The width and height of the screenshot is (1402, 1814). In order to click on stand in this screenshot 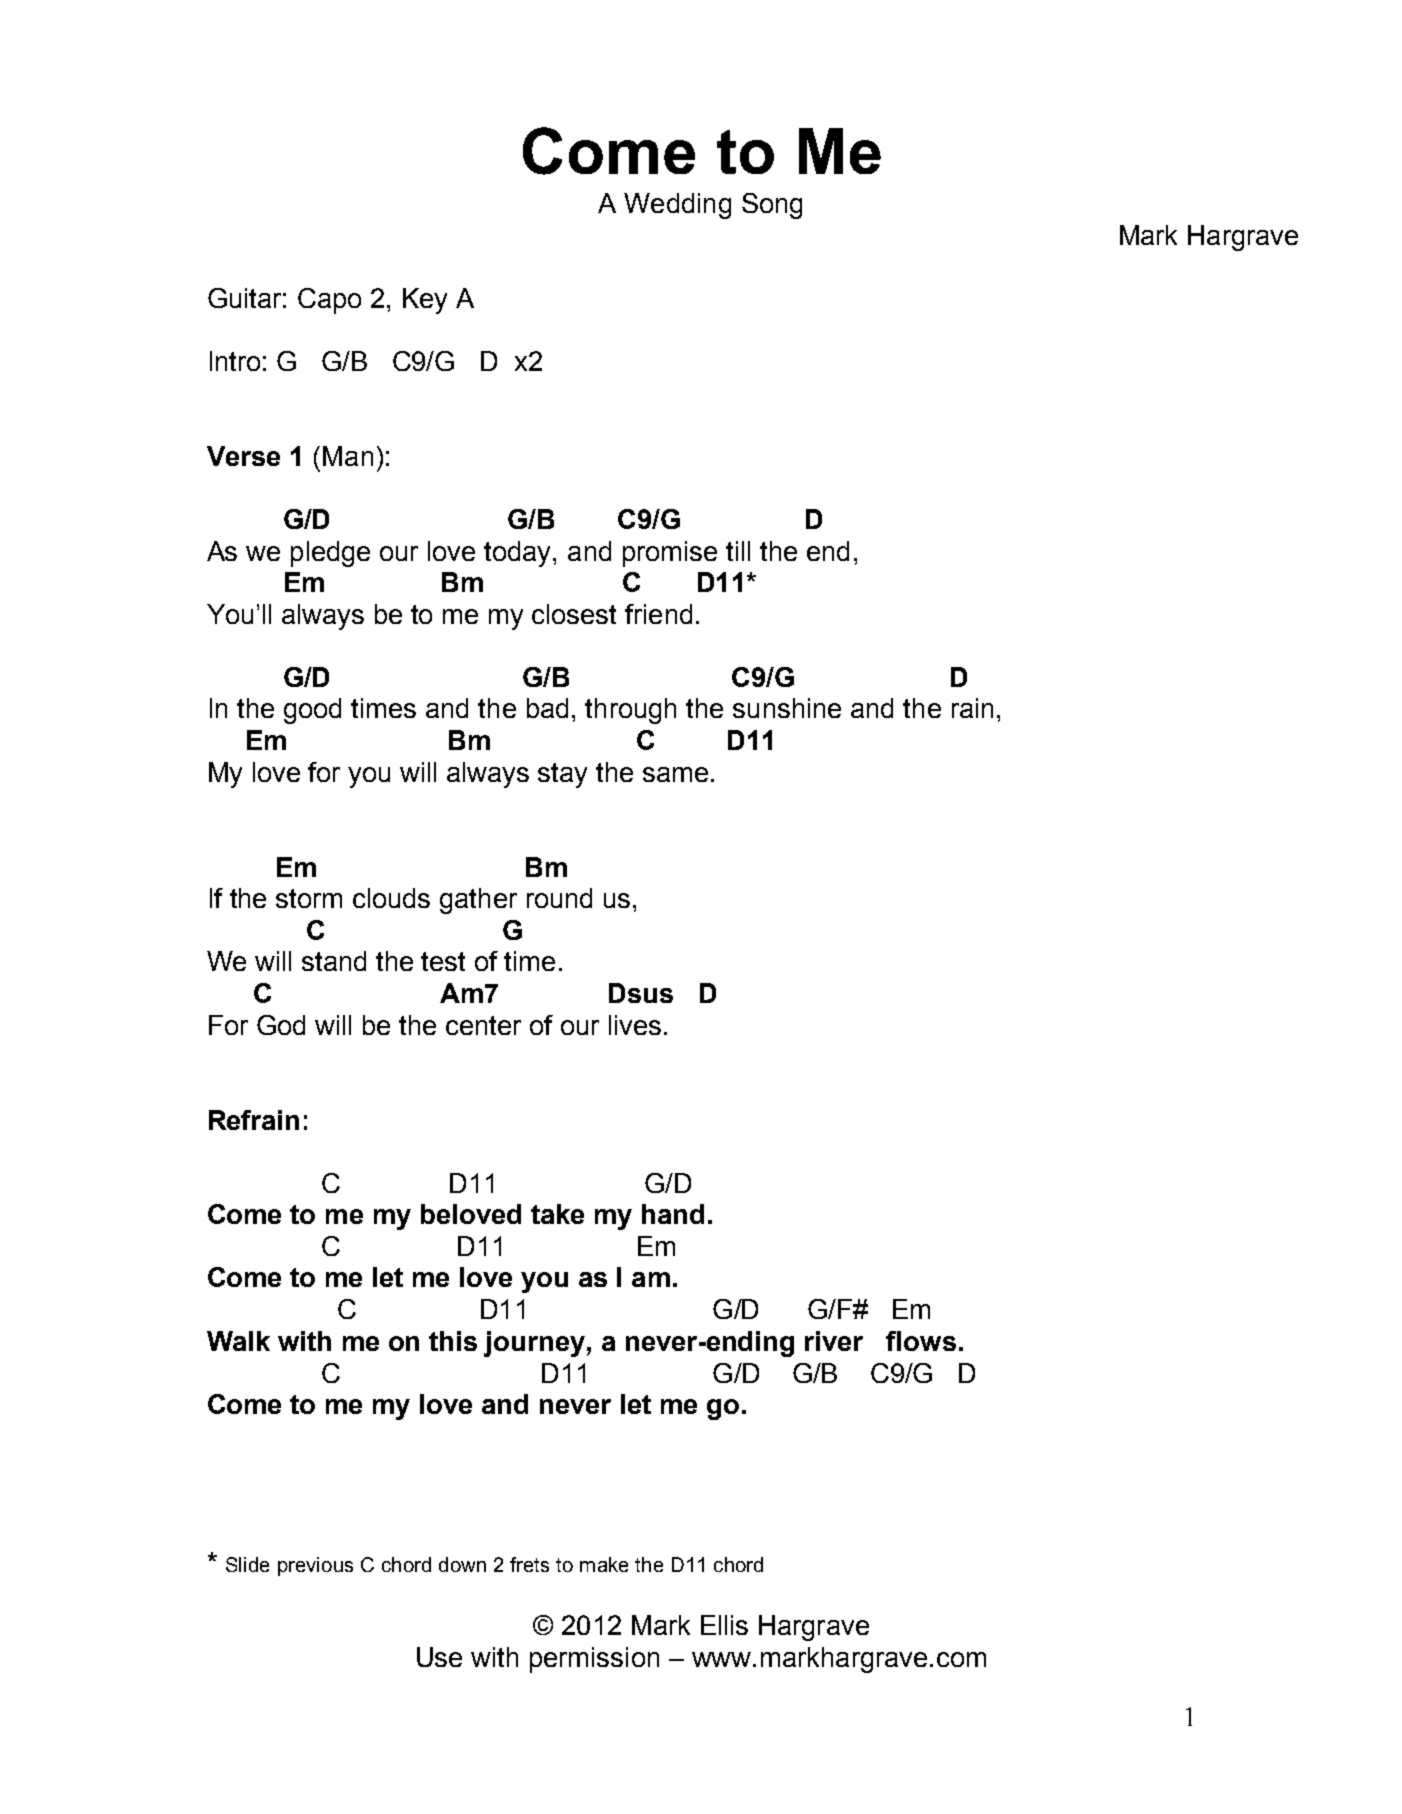, I will do `click(334, 961)`.
